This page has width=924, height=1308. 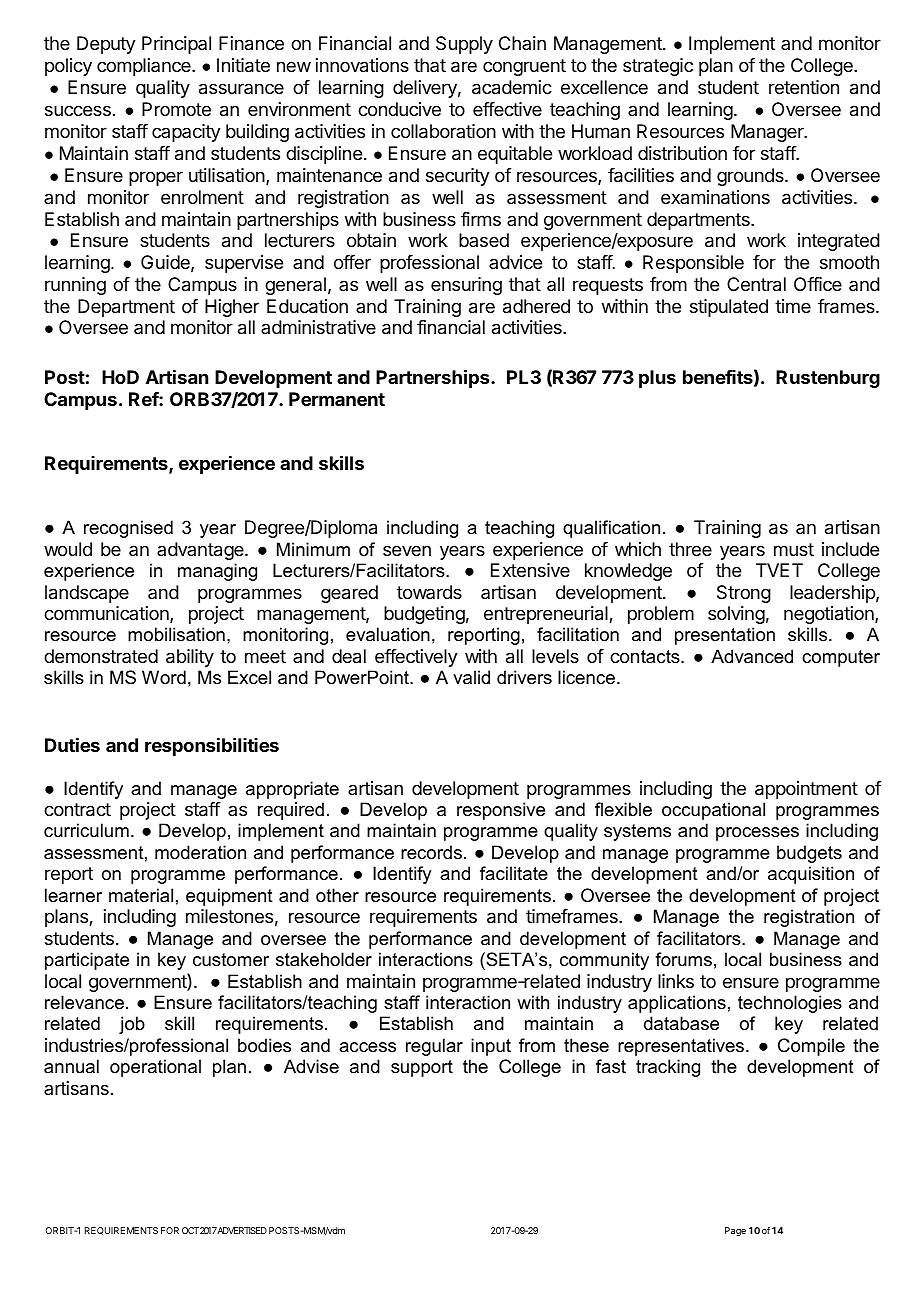 What do you see at coordinates (464, 45) in the page?
I see `Supply` at bounding box center [464, 45].
